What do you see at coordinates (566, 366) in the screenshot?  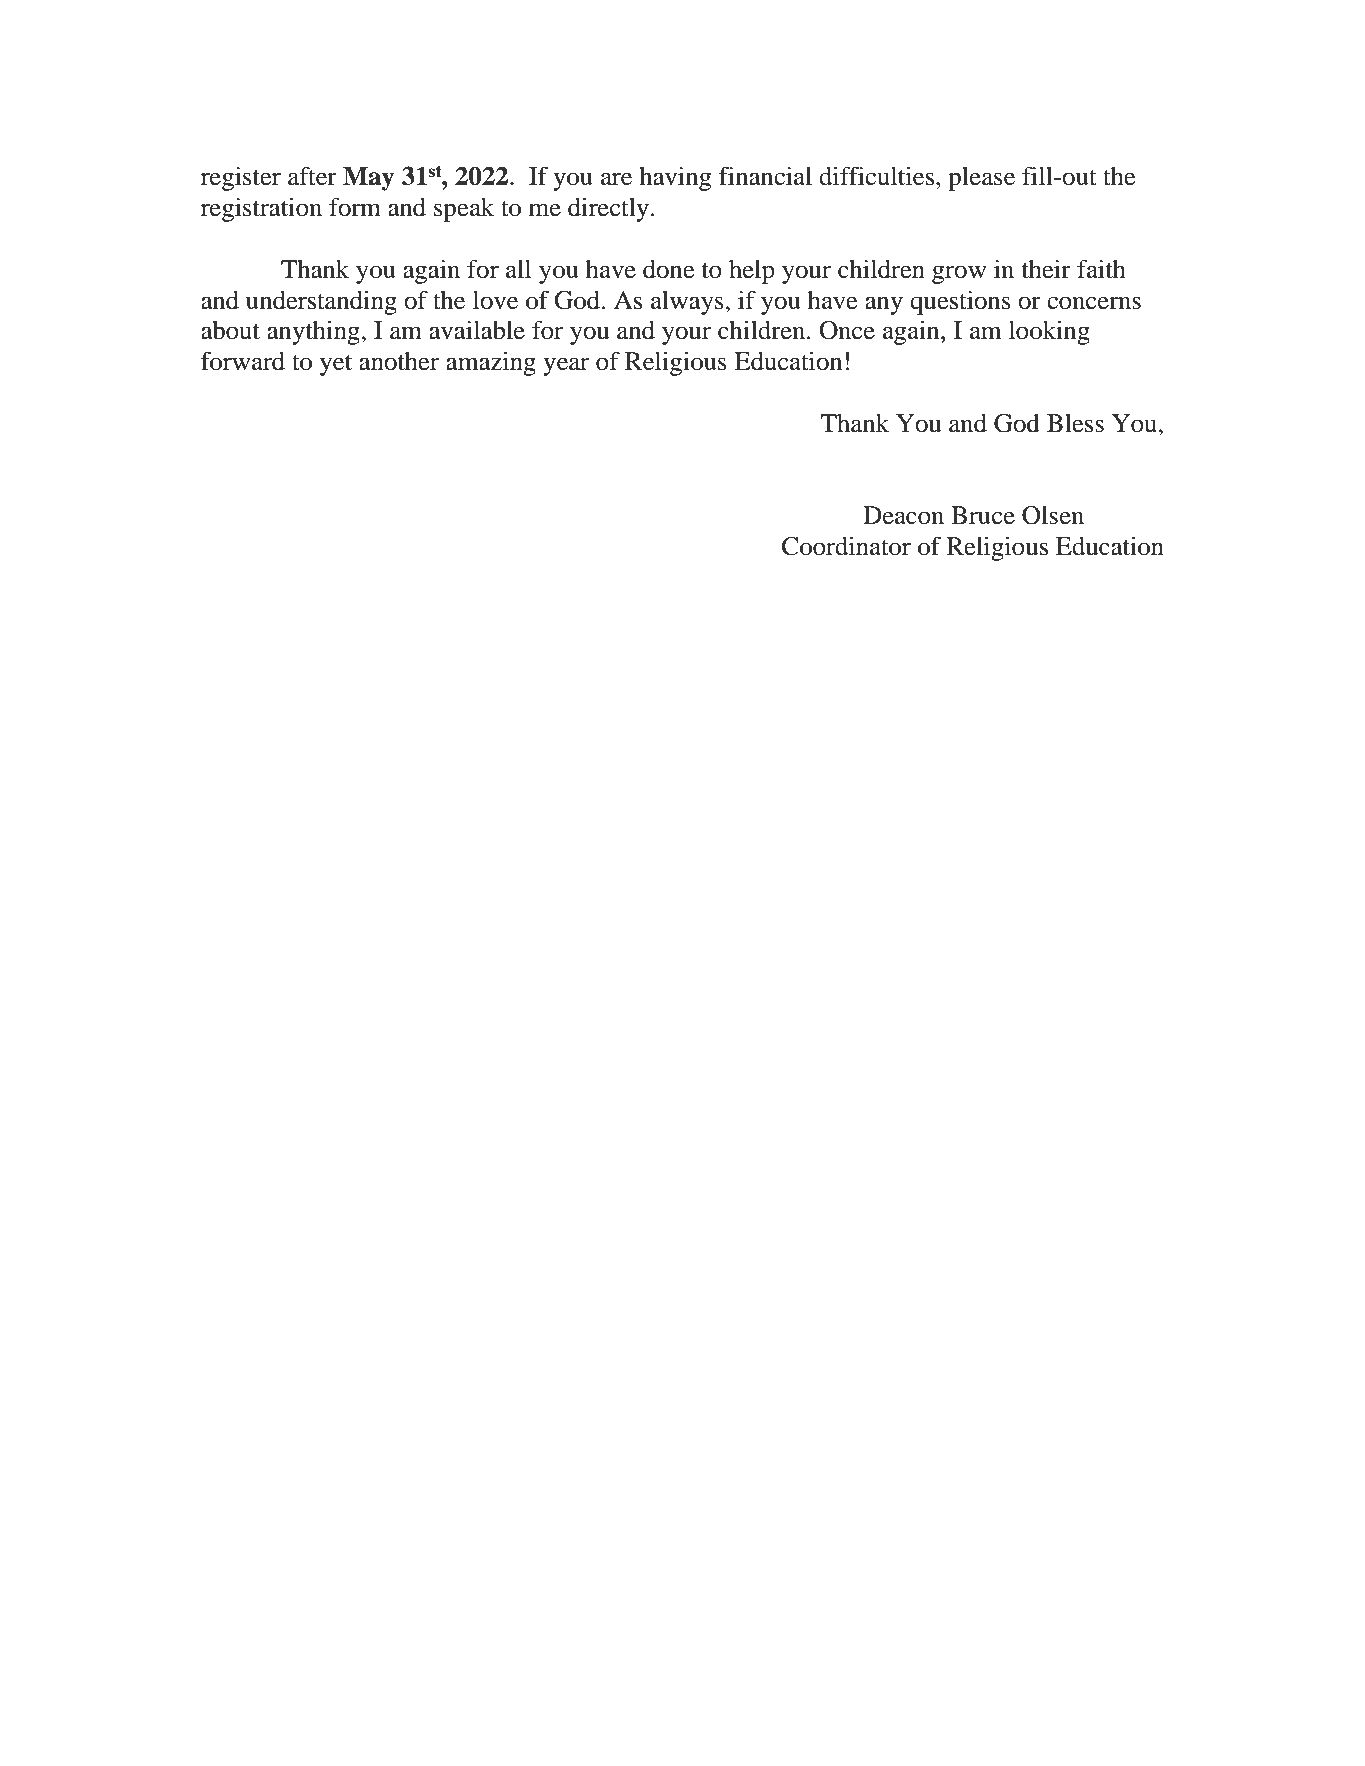 I see `year` at bounding box center [566, 366].
